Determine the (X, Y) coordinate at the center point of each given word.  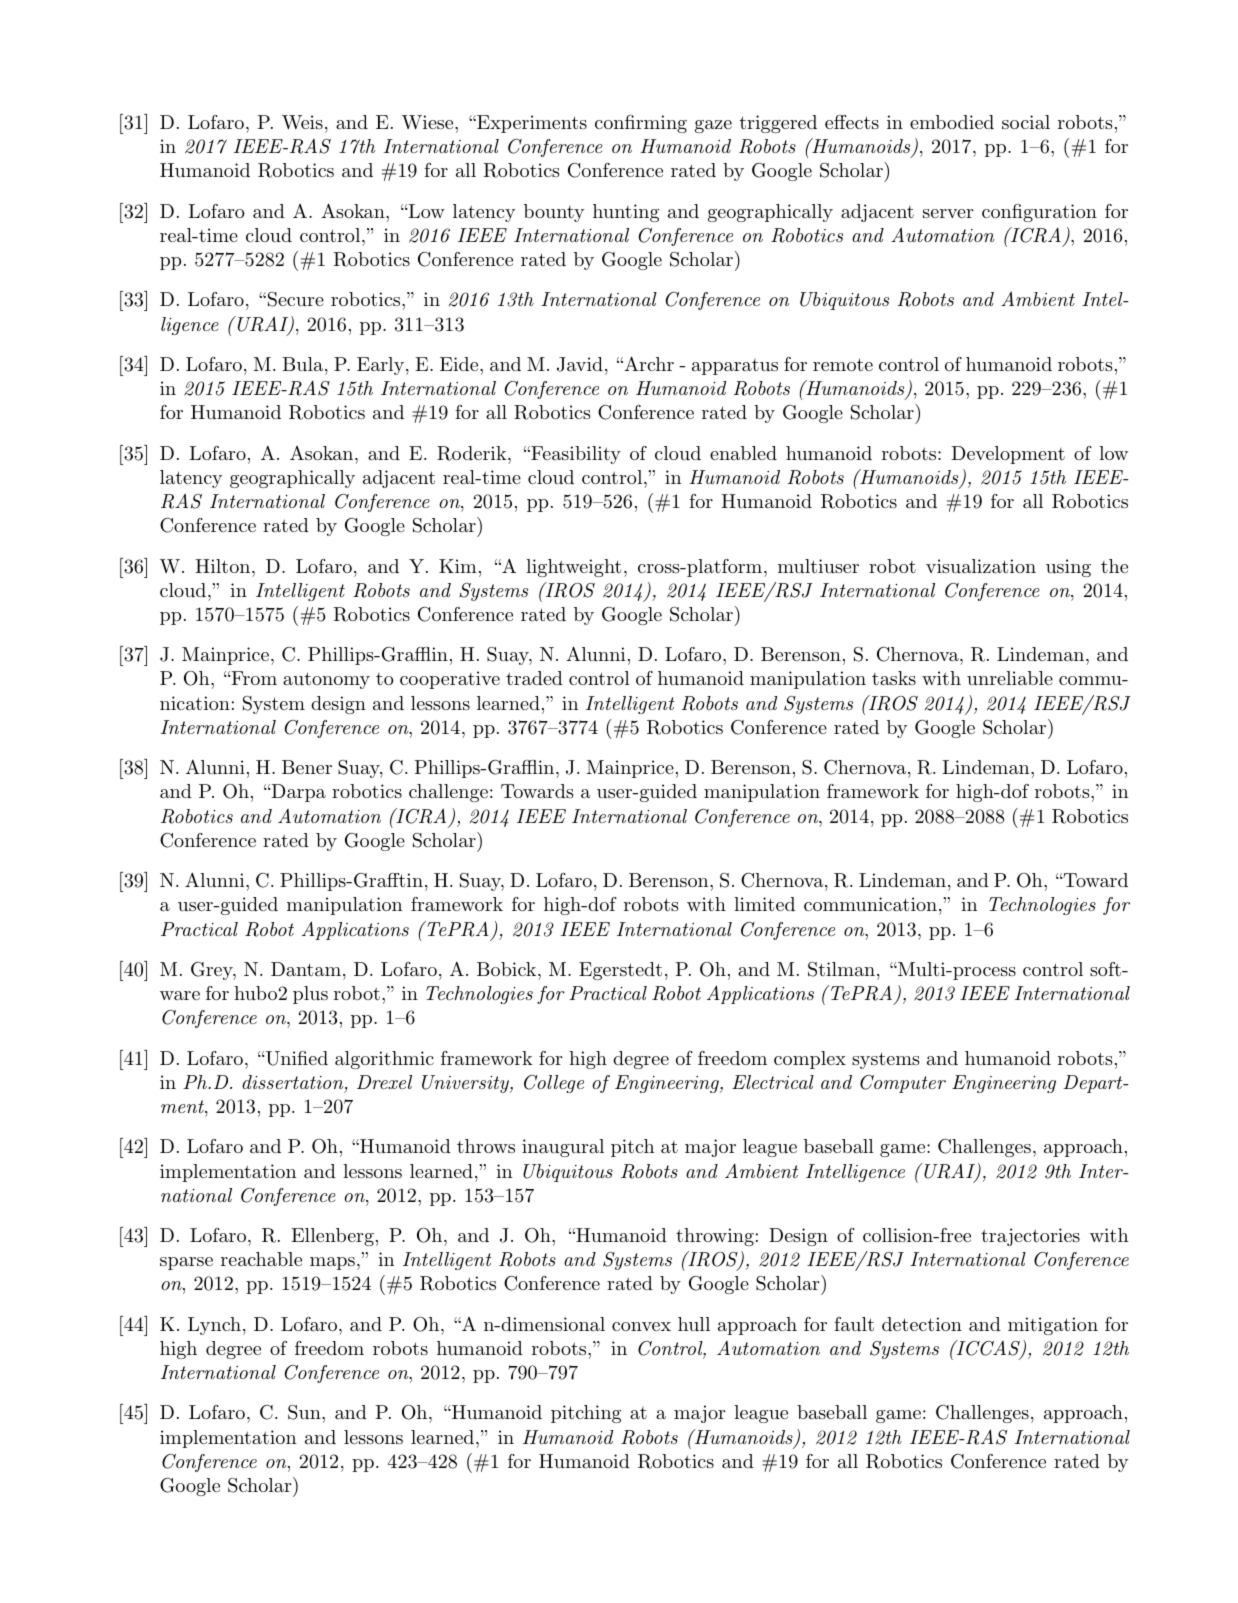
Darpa (297, 793)
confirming (641, 124)
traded (534, 678)
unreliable (1010, 678)
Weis (302, 122)
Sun (305, 1412)
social (1026, 122)
